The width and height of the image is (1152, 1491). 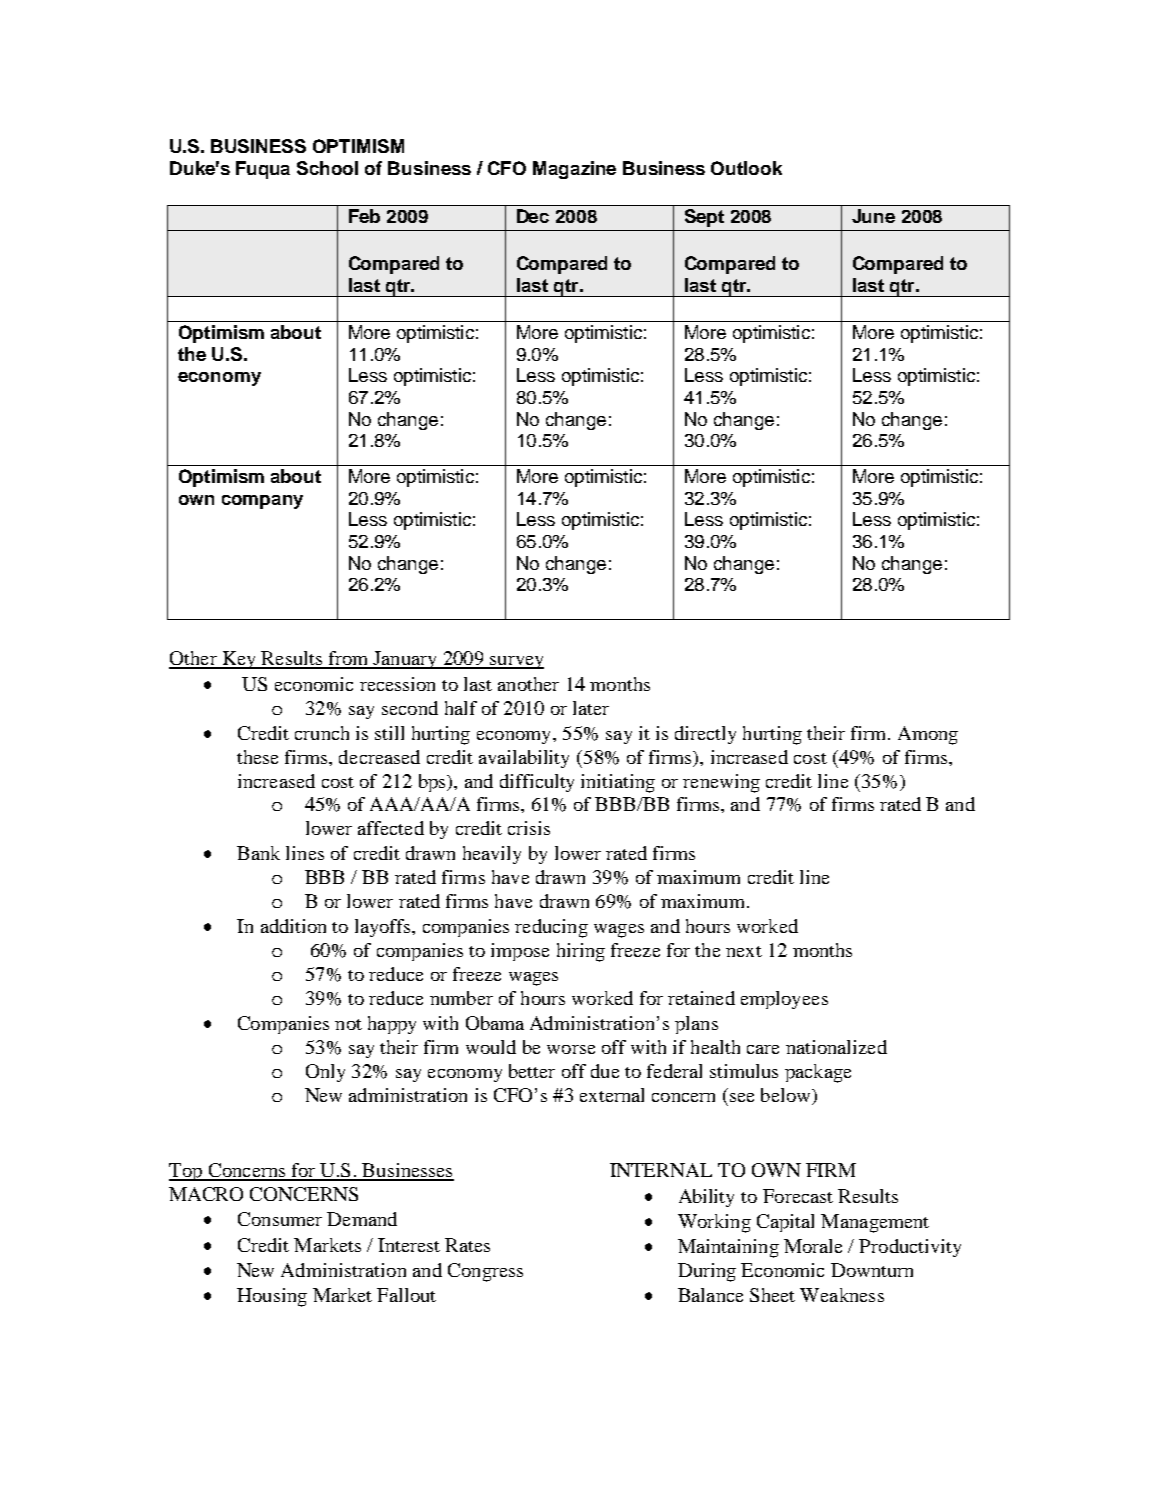 What do you see at coordinates (873, 216) in the image?
I see `June` at bounding box center [873, 216].
